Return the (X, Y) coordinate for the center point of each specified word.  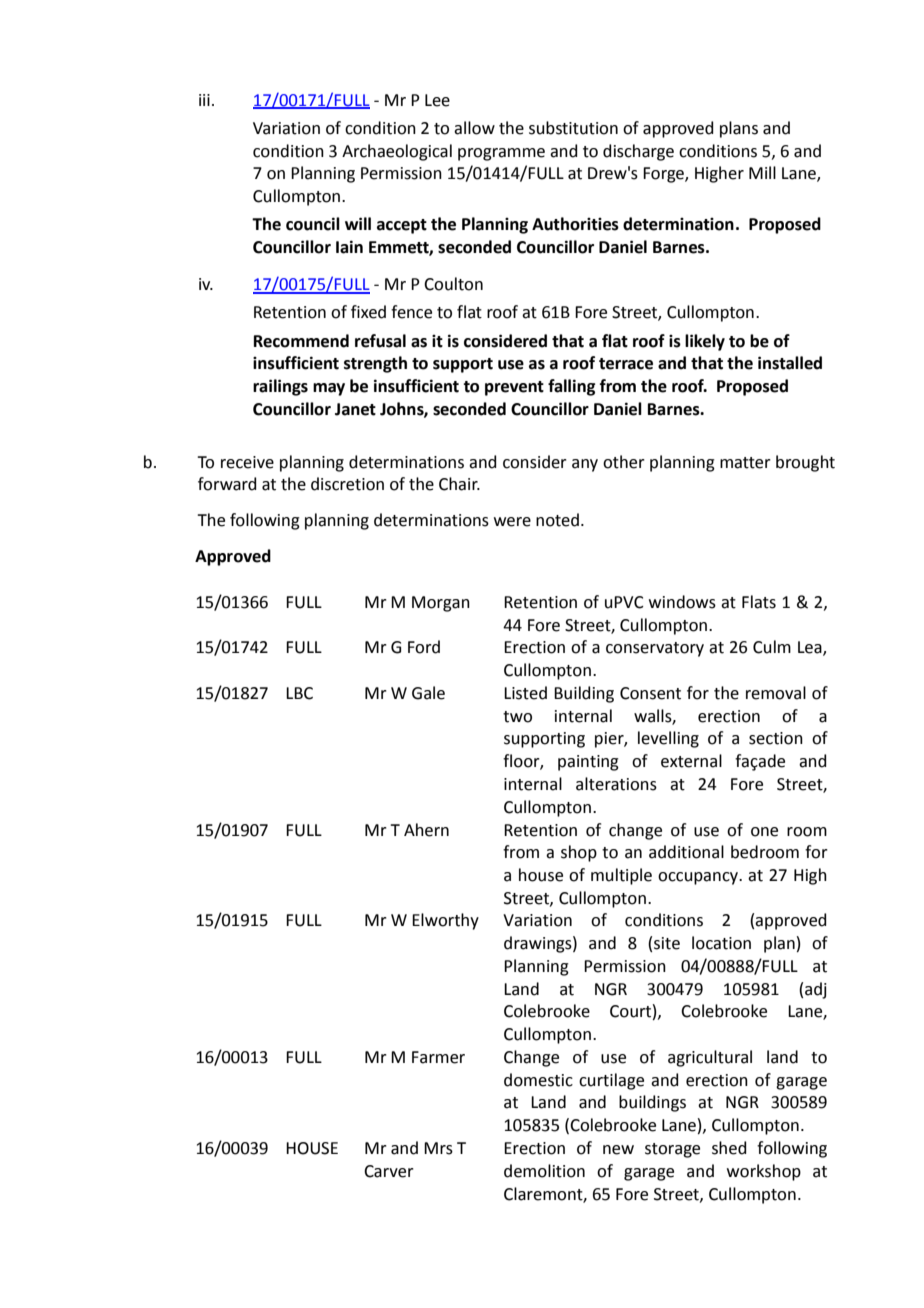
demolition (544, 1171)
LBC (299, 693)
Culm (772, 647)
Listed (525, 693)
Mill (762, 172)
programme (501, 154)
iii (204, 100)
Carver (389, 1171)
